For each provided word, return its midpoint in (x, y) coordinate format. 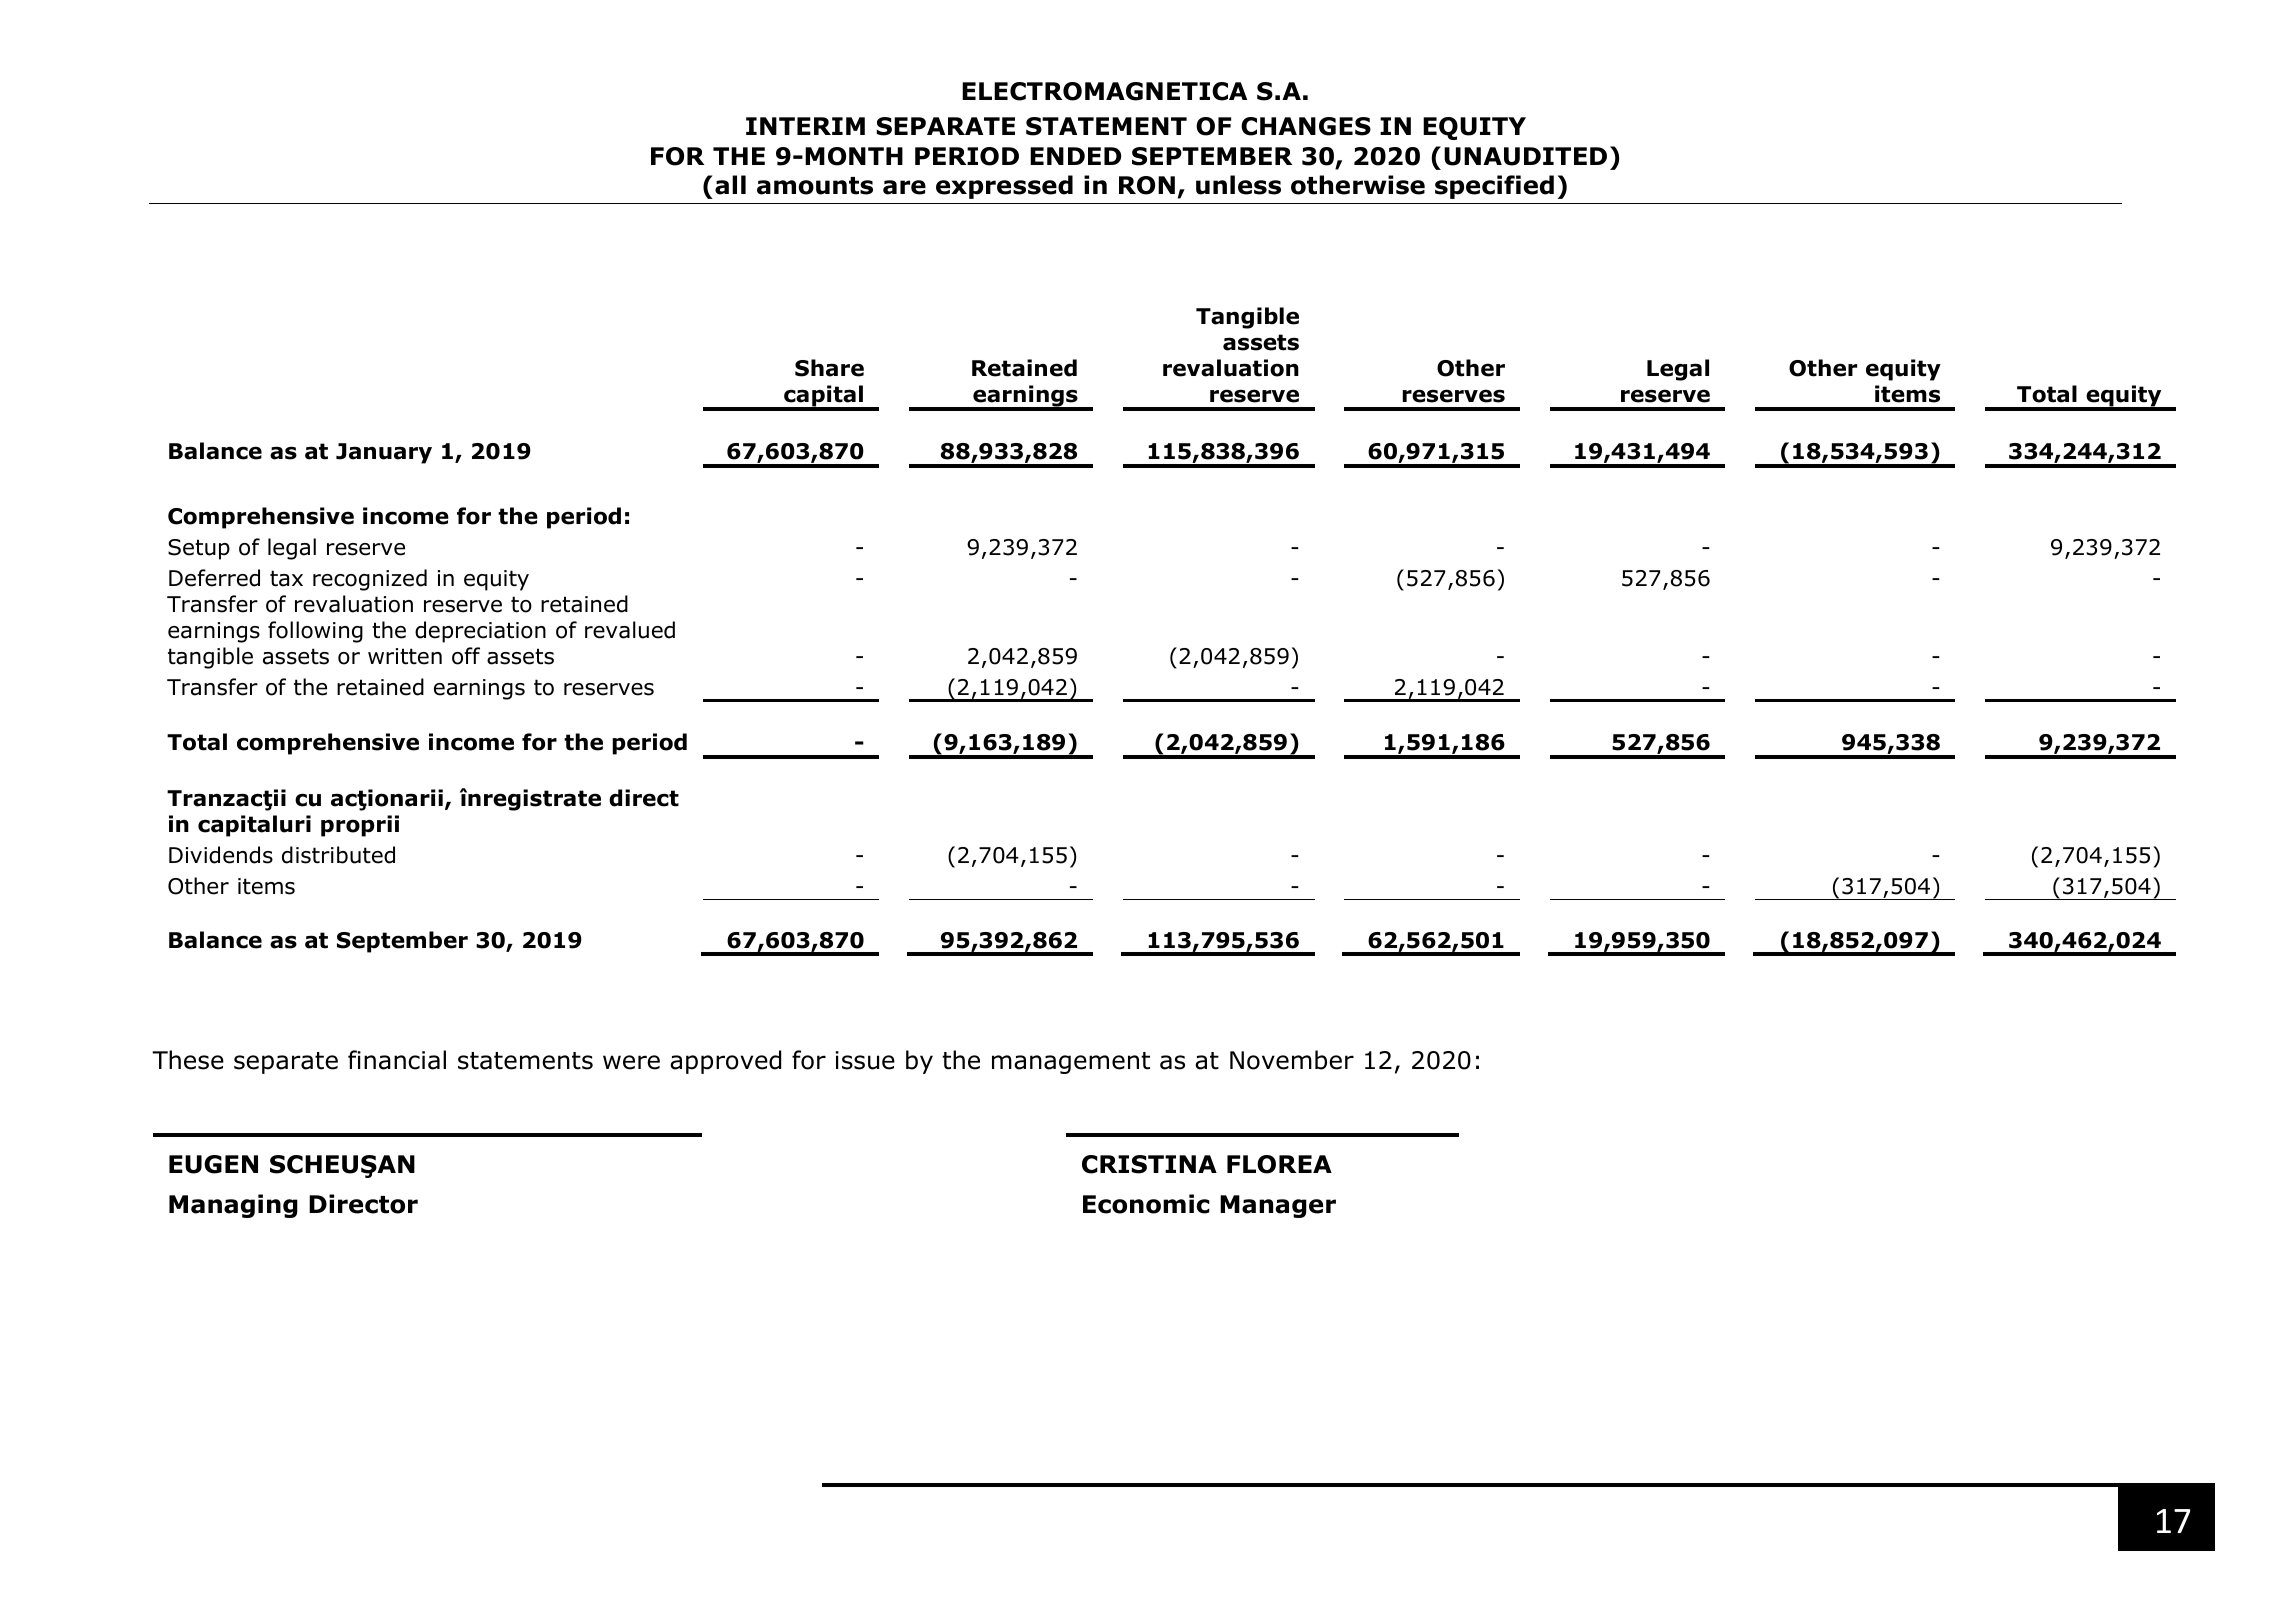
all (730, 185)
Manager (1278, 1206)
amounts (815, 186)
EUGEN (213, 1164)
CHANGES (1306, 126)
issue (865, 1060)
